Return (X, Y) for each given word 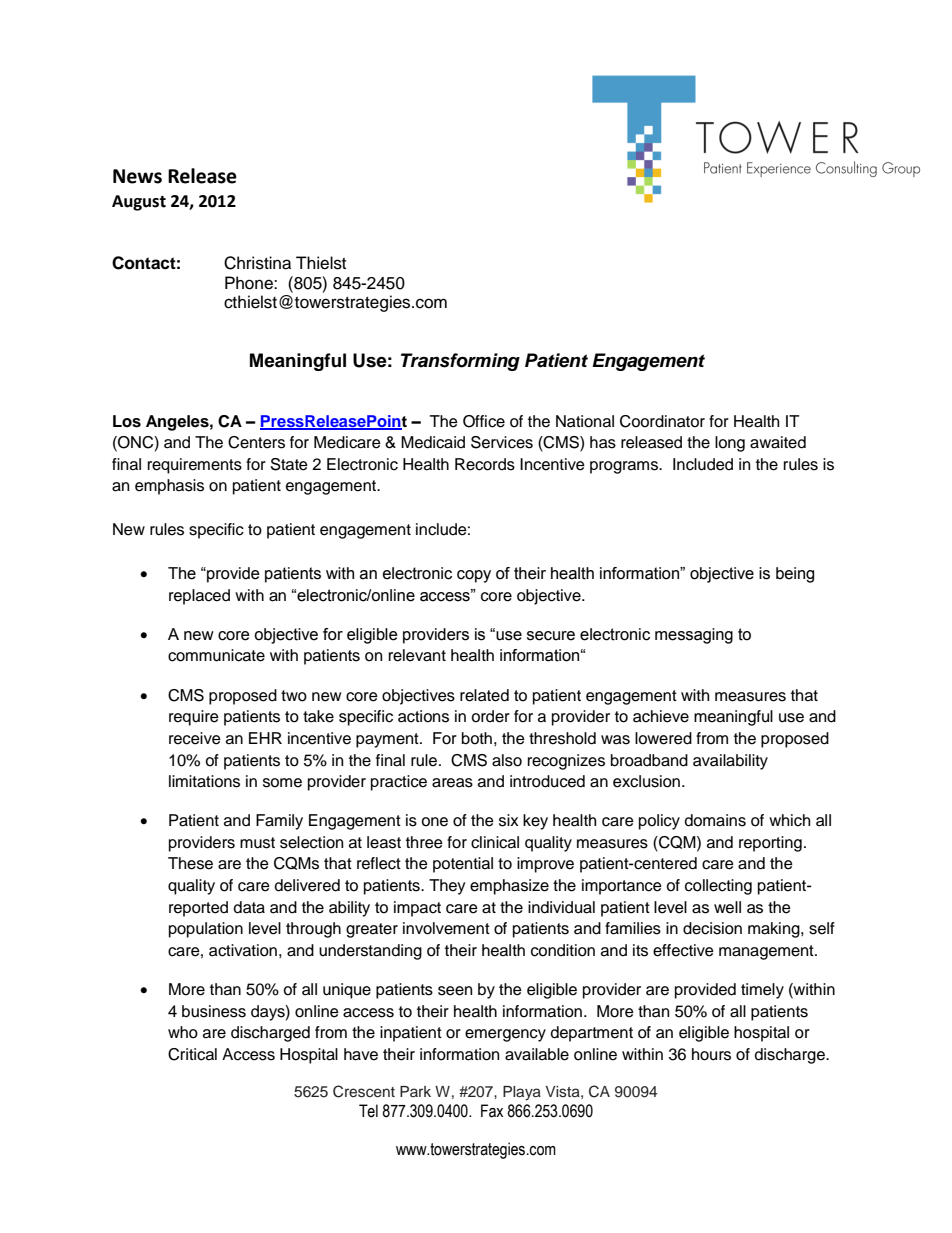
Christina (257, 263)
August (139, 203)
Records (485, 464)
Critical (192, 1054)
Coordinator (662, 421)
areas (452, 783)
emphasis (169, 487)
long (730, 444)
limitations (204, 781)
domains (715, 820)
